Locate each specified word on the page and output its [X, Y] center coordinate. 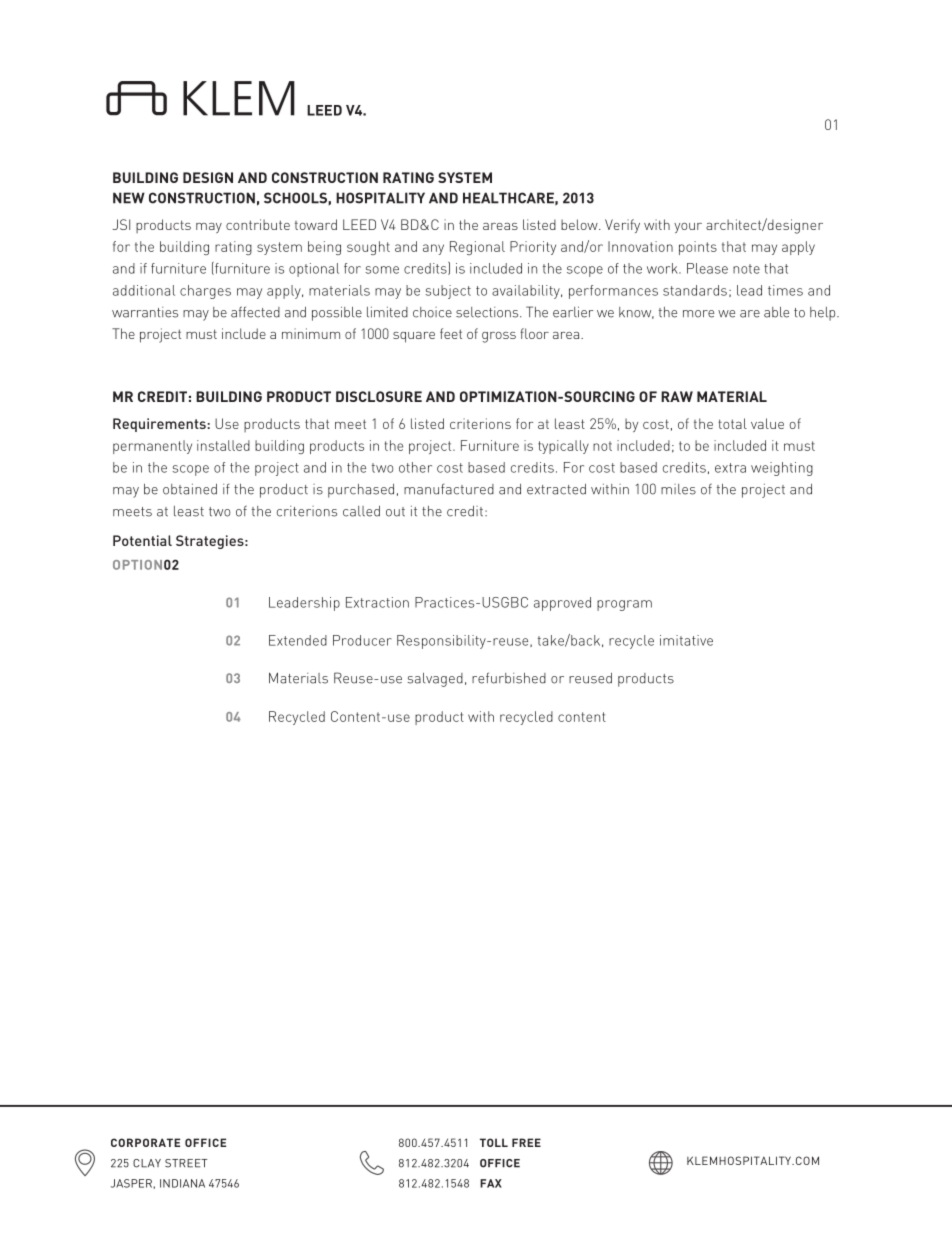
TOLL [494, 1142]
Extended [298, 640]
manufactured [449, 489]
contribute [258, 224]
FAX [491, 1183]
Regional [477, 248]
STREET [186, 1163]
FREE [526, 1142]
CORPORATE [145, 1142]
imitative [686, 640]
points [698, 248]
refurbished [509, 678]
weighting [782, 469]
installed [223, 445]
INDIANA [182, 1183]
